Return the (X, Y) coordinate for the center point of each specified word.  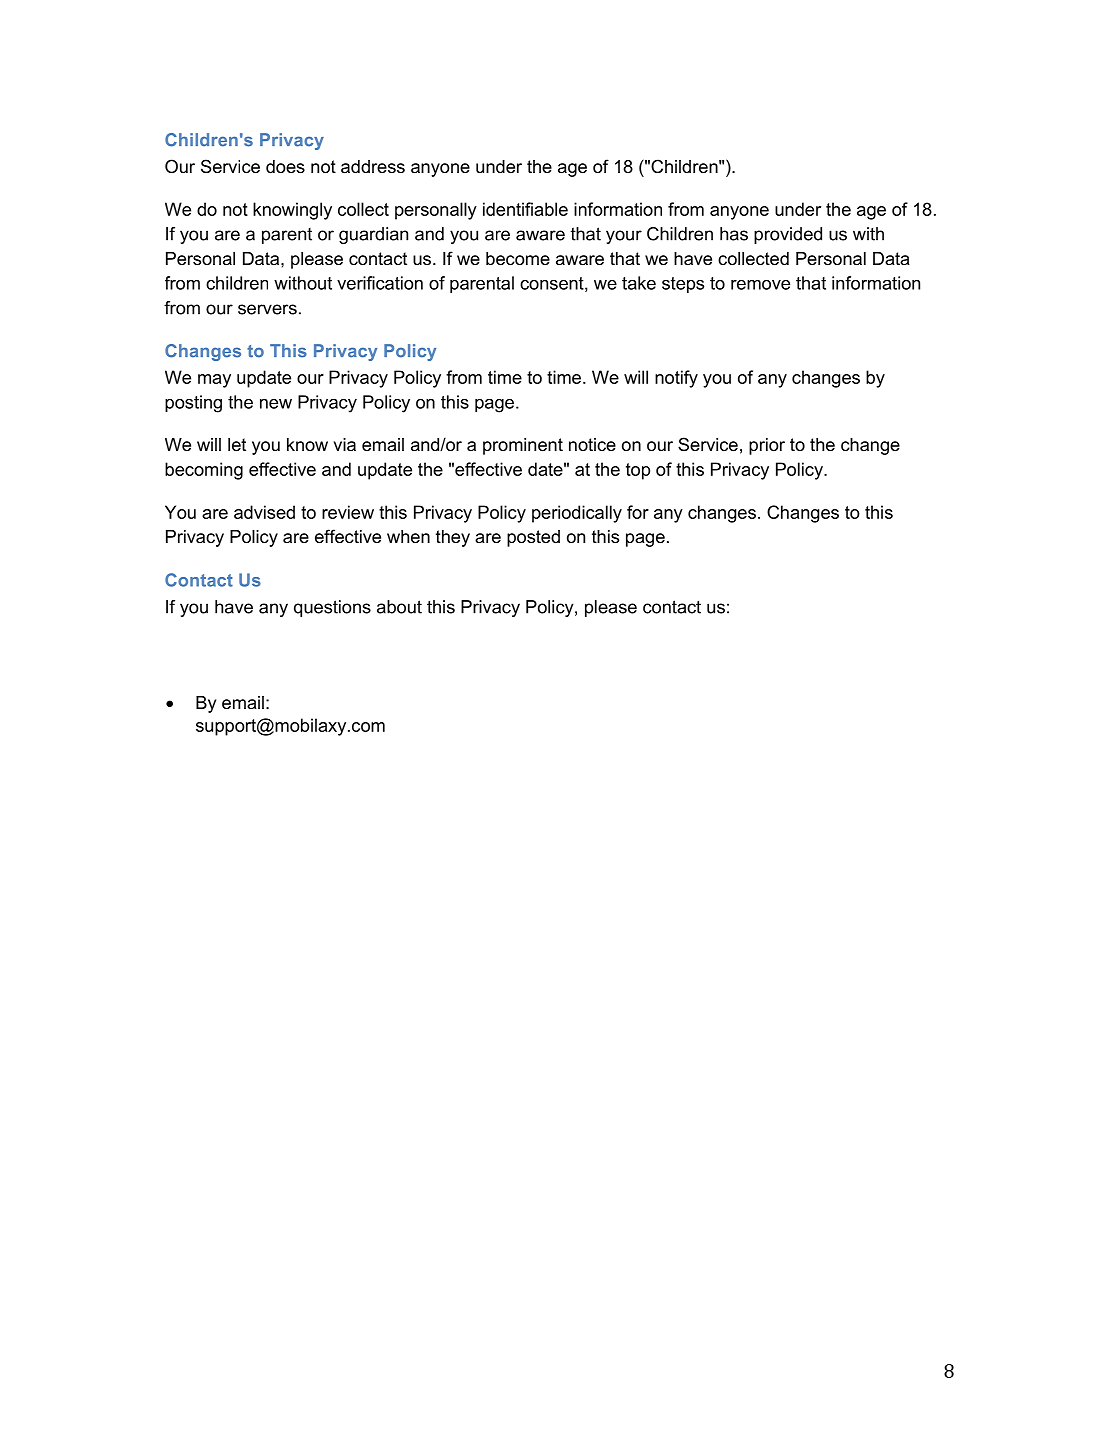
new (276, 404)
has (734, 234)
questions (332, 608)
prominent (523, 446)
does (285, 167)
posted (533, 538)
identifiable (525, 209)
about (399, 607)
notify (676, 379)
